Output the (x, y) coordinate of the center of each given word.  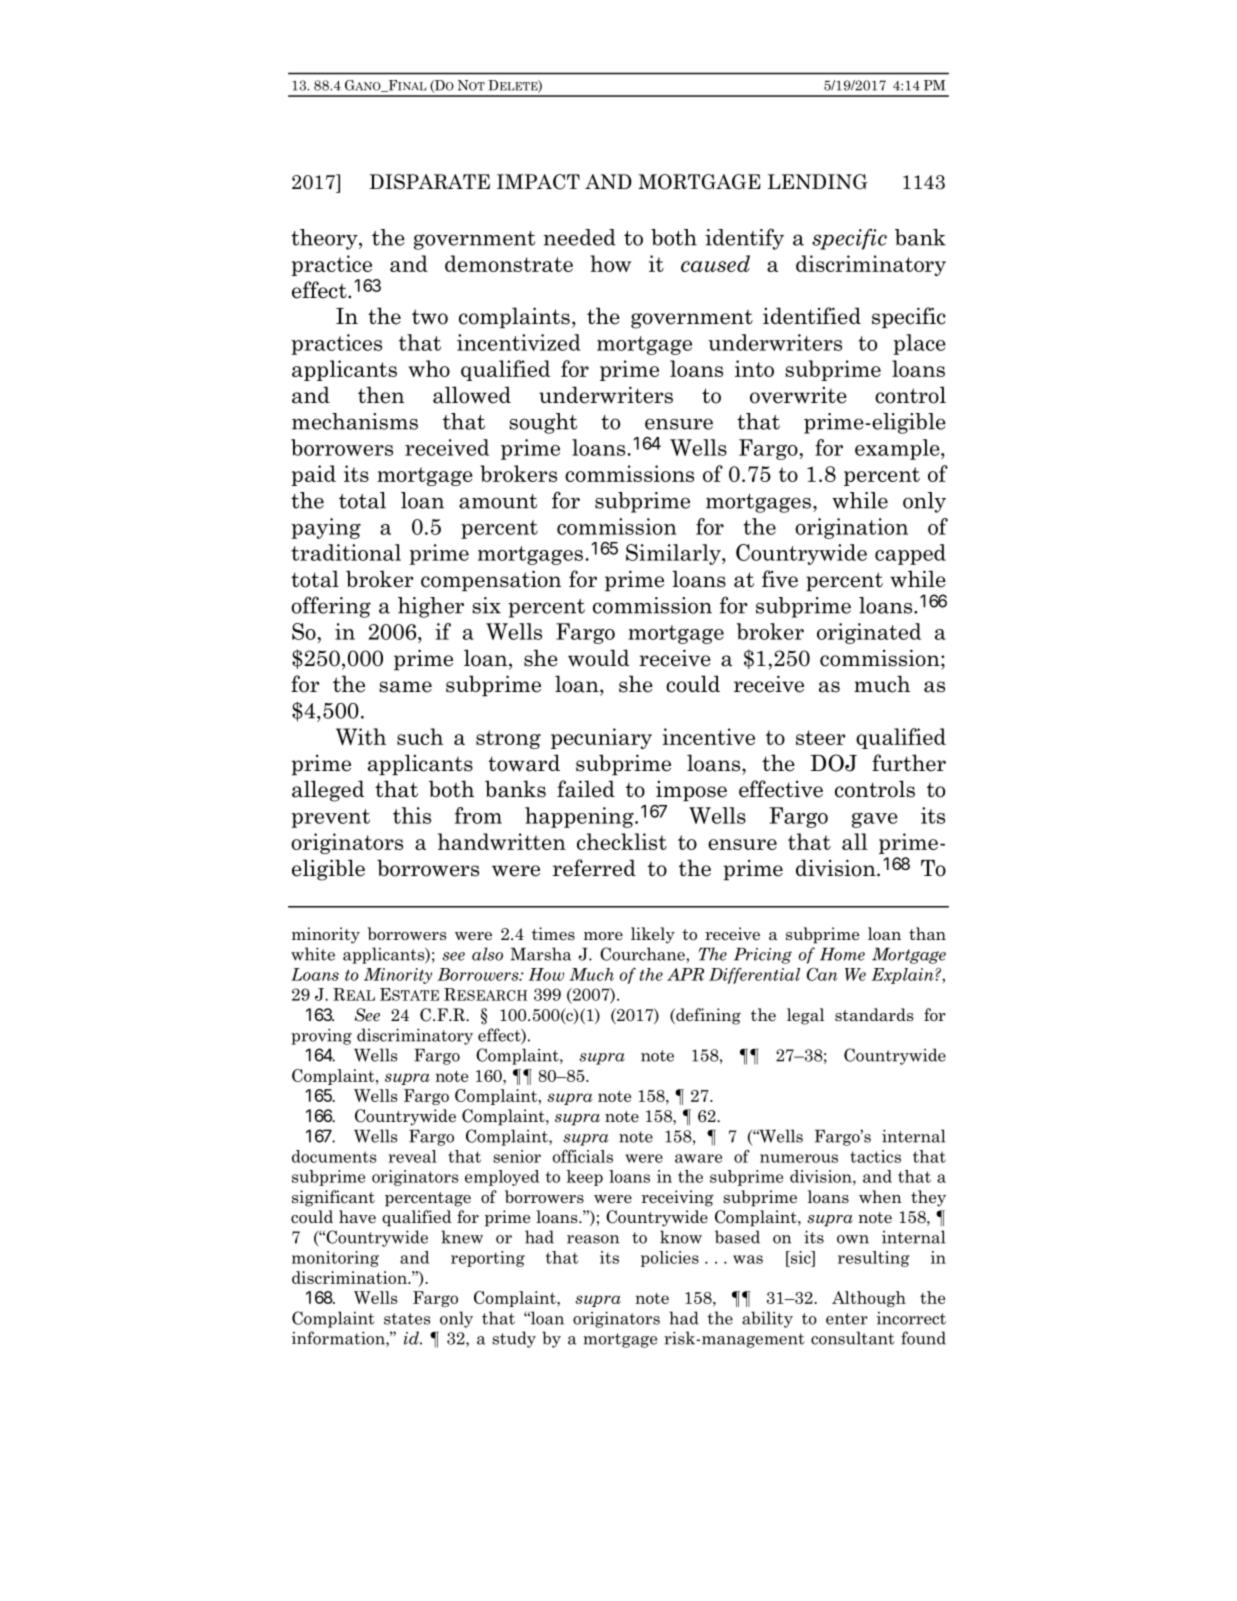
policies (670, 1259)
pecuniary (601, 738)
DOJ (834, 763)
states (407, 1319)
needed (580, 237)
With (361, 736)
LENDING (818, 182)
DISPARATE (429, 182)
